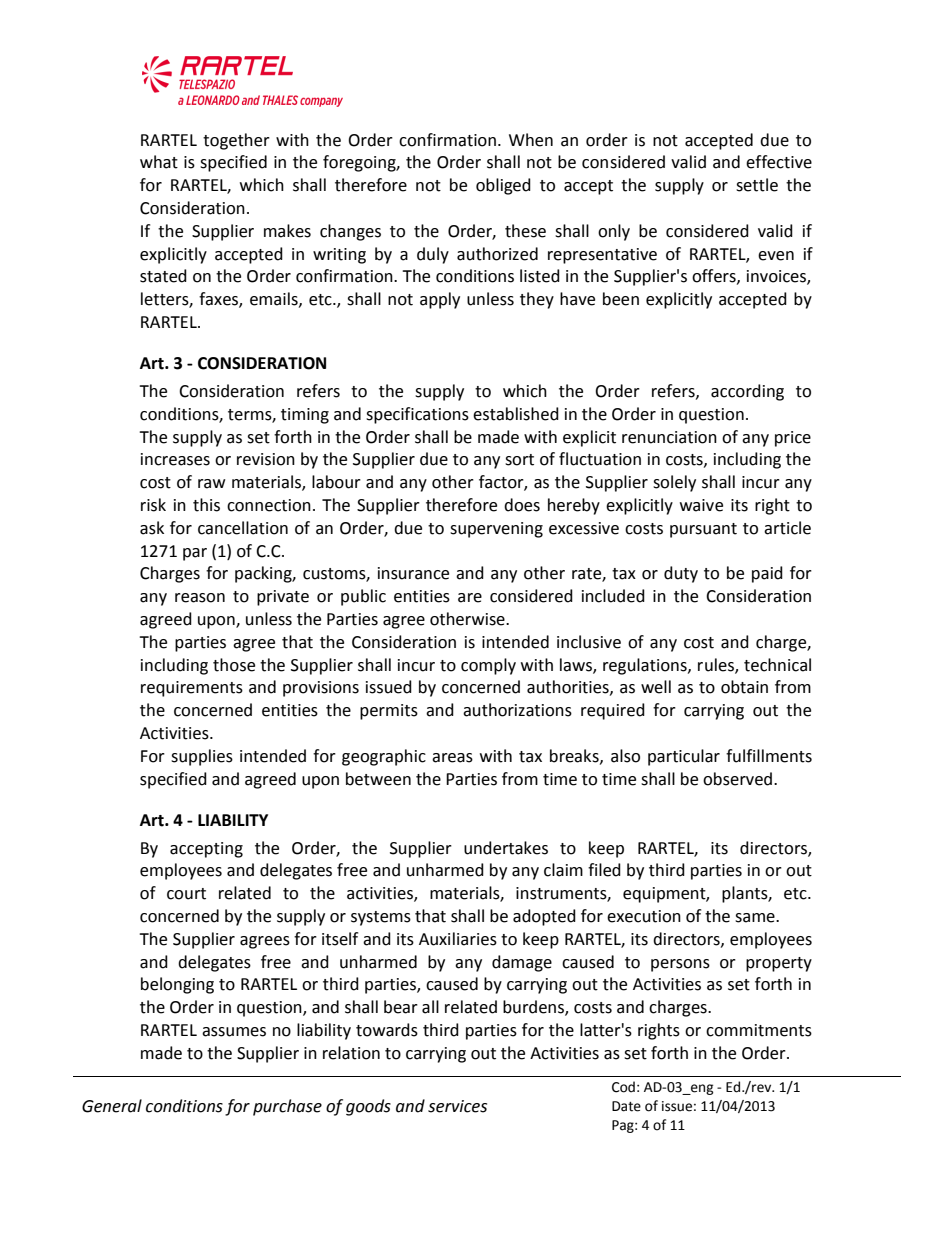  I want to click on commitments, so click(759, 1030).
